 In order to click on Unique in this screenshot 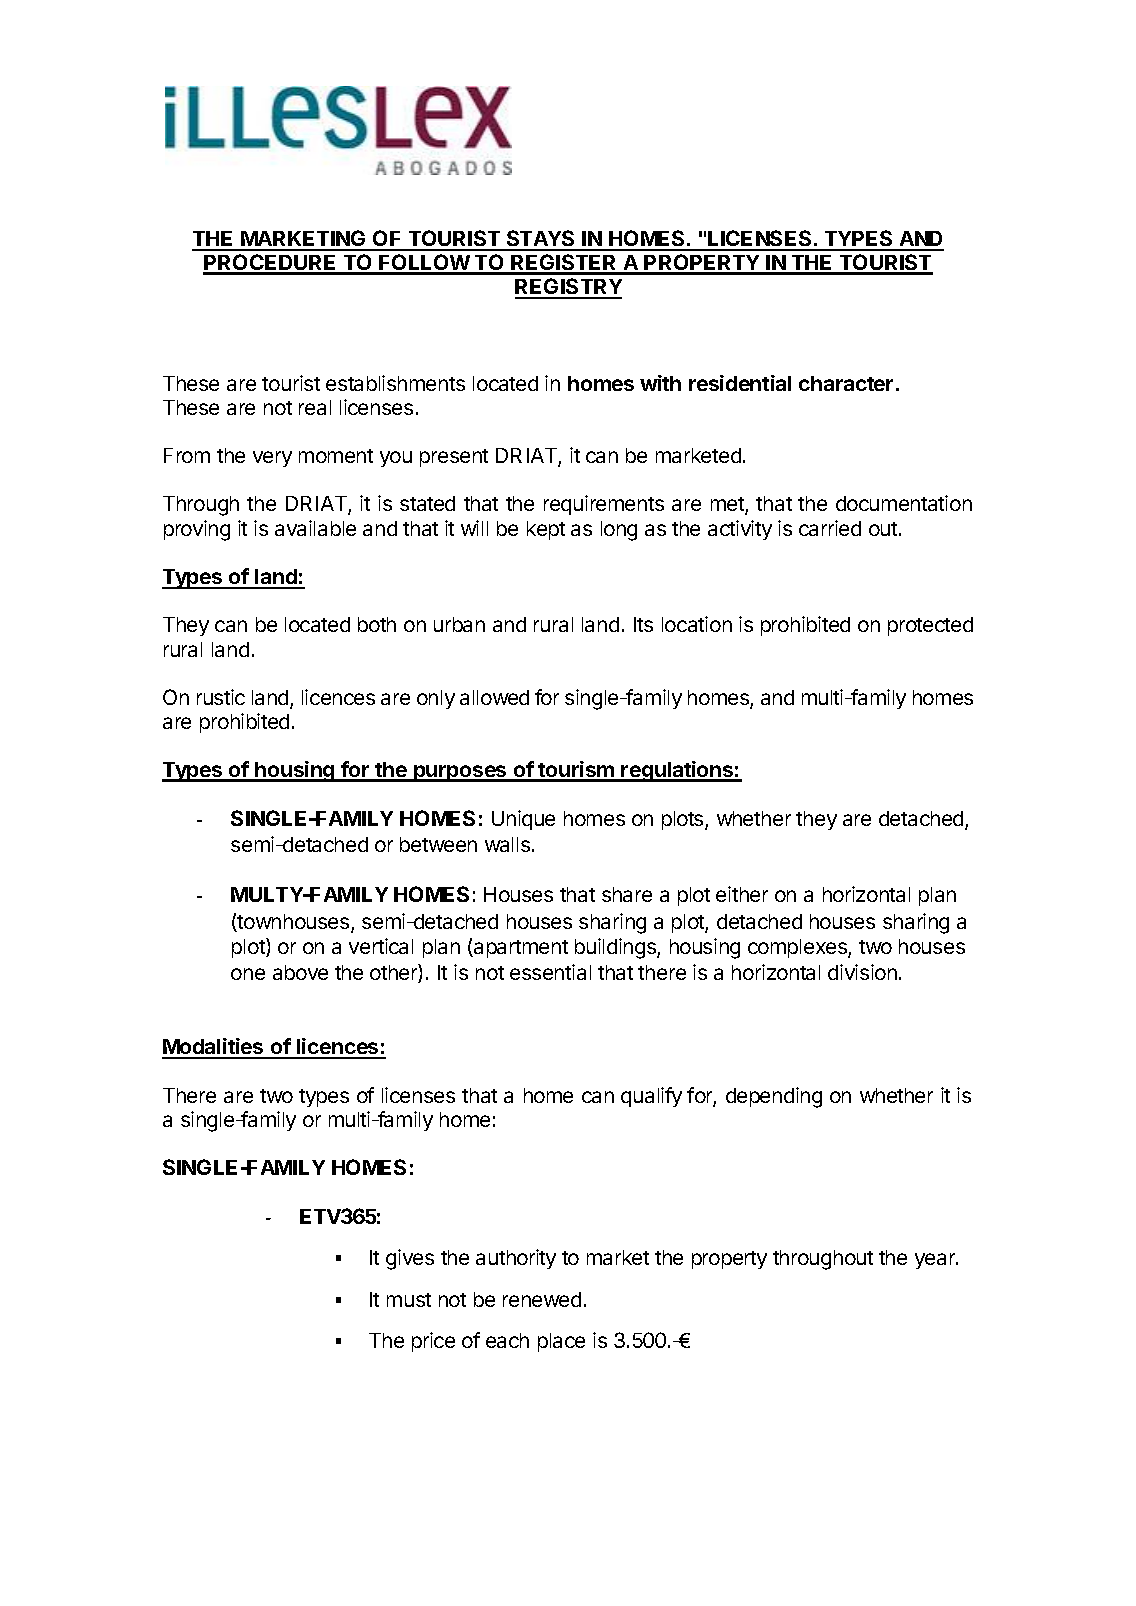, I will do `click(523, 820)`.
